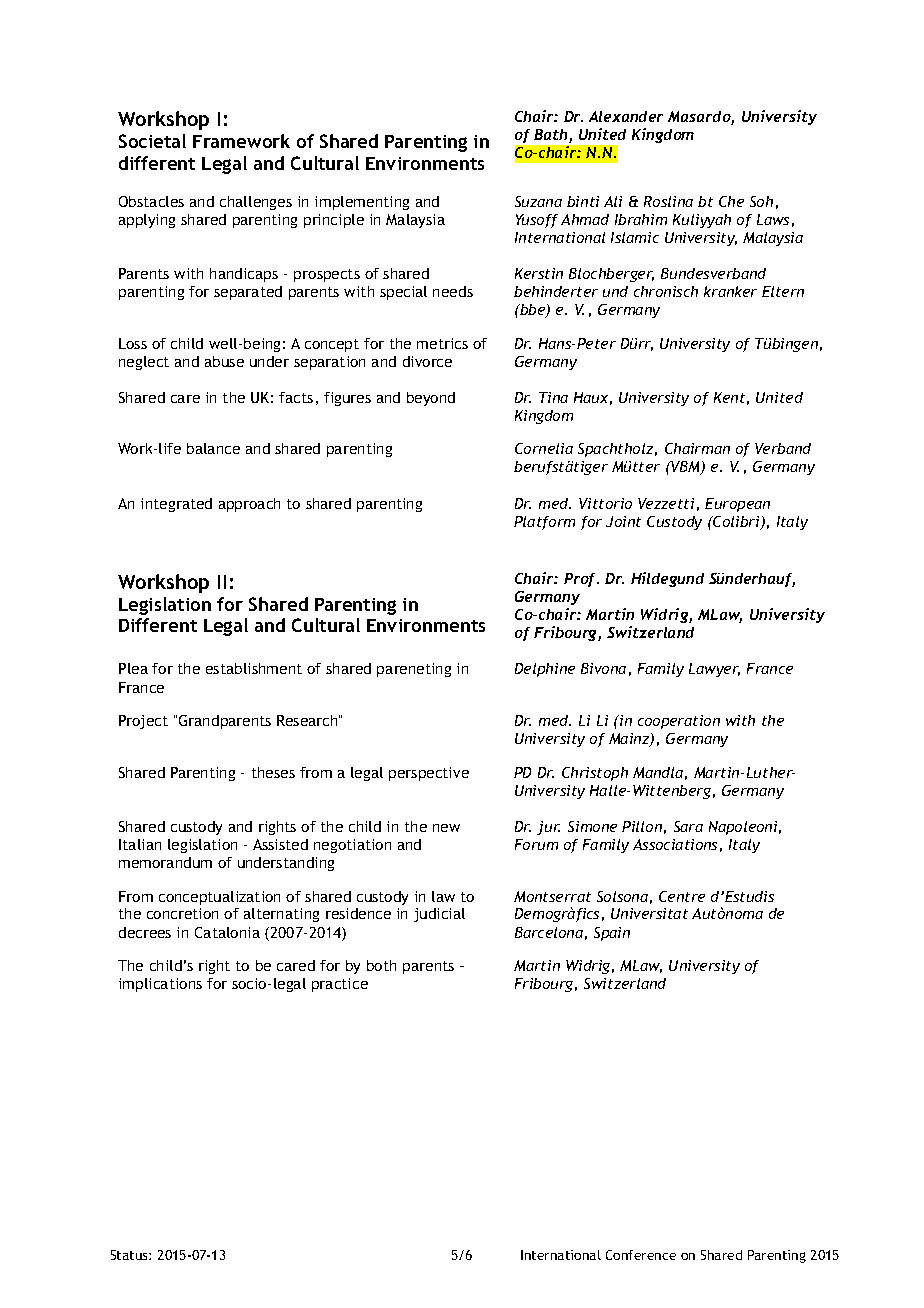  I want to click on perspective, so click(429, 774).
